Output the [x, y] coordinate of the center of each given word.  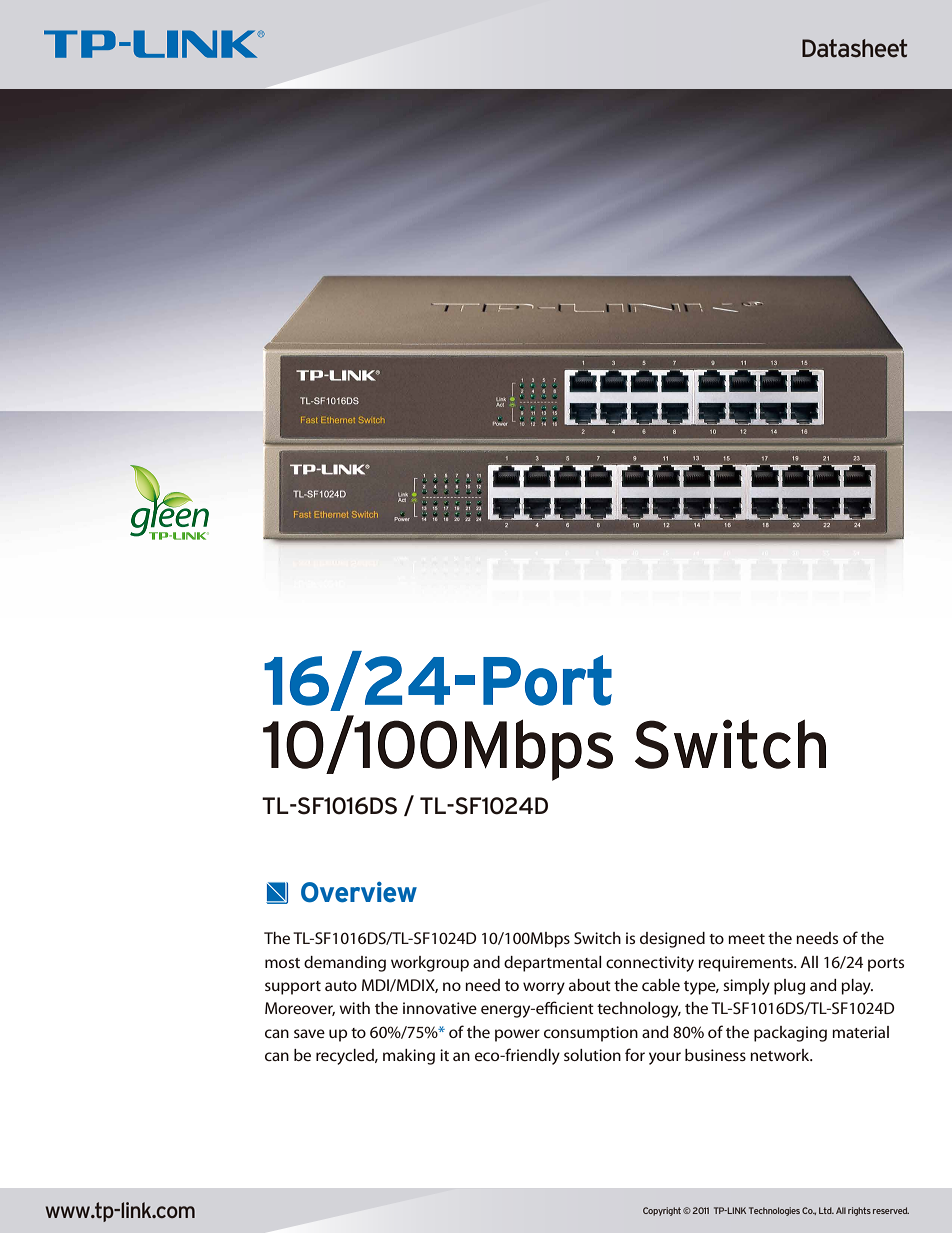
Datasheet [854, 48]
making [409, 1057]
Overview [359, 892]
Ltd [826, 1210]
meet [746, 939]
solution [592, 1055]
